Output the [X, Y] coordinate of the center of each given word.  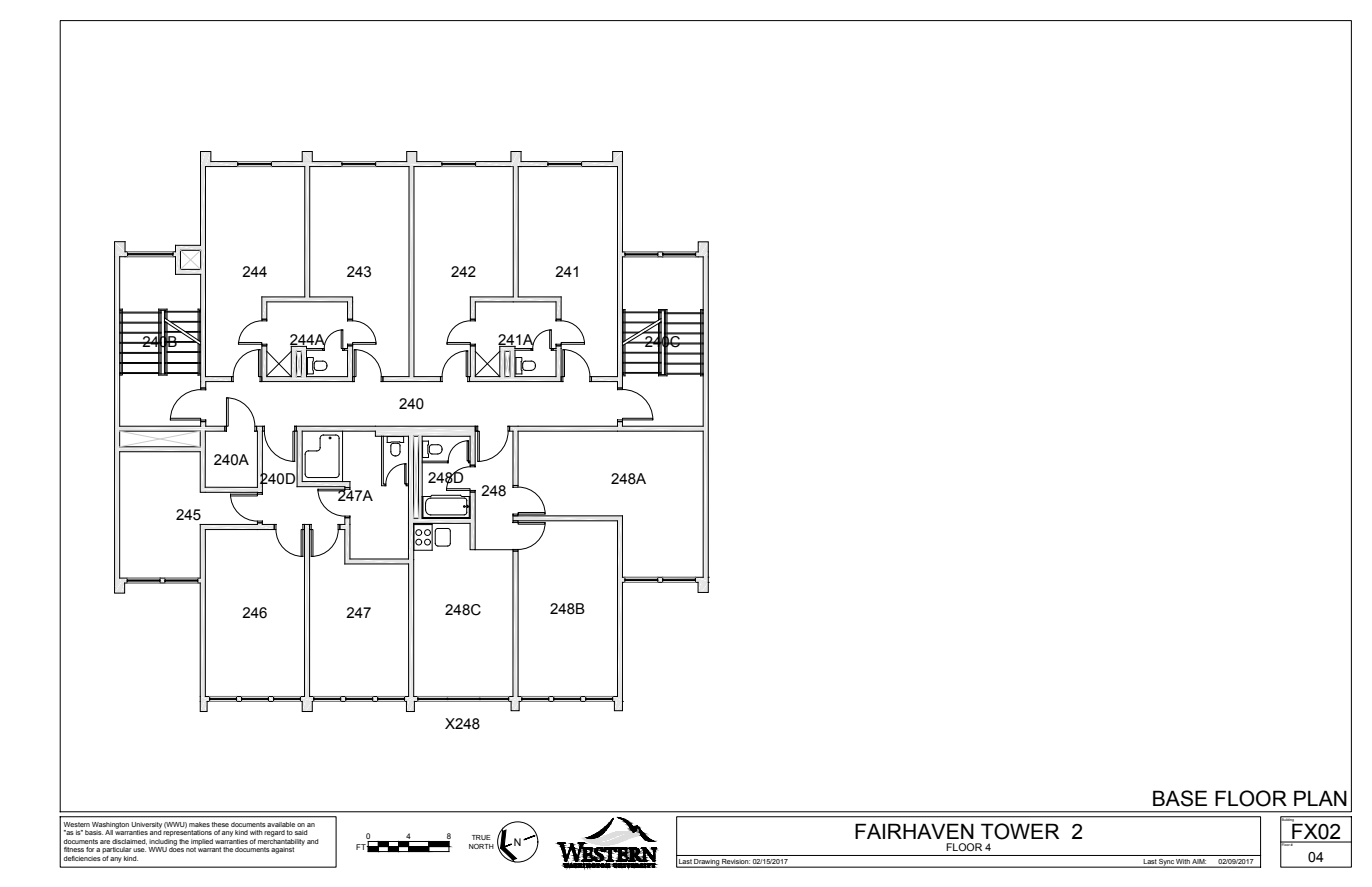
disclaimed [129, 842]
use [139, 850]
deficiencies [82, 858]
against [282, 850]
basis [94, 832]
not [191, 849]
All [109, 832]
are [105, 842]
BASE [1180, 798]
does [176, 848]
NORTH [481, 846]
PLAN [1320, 798]
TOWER [1020, 831]
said [301, 832]
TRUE [481, 837]
